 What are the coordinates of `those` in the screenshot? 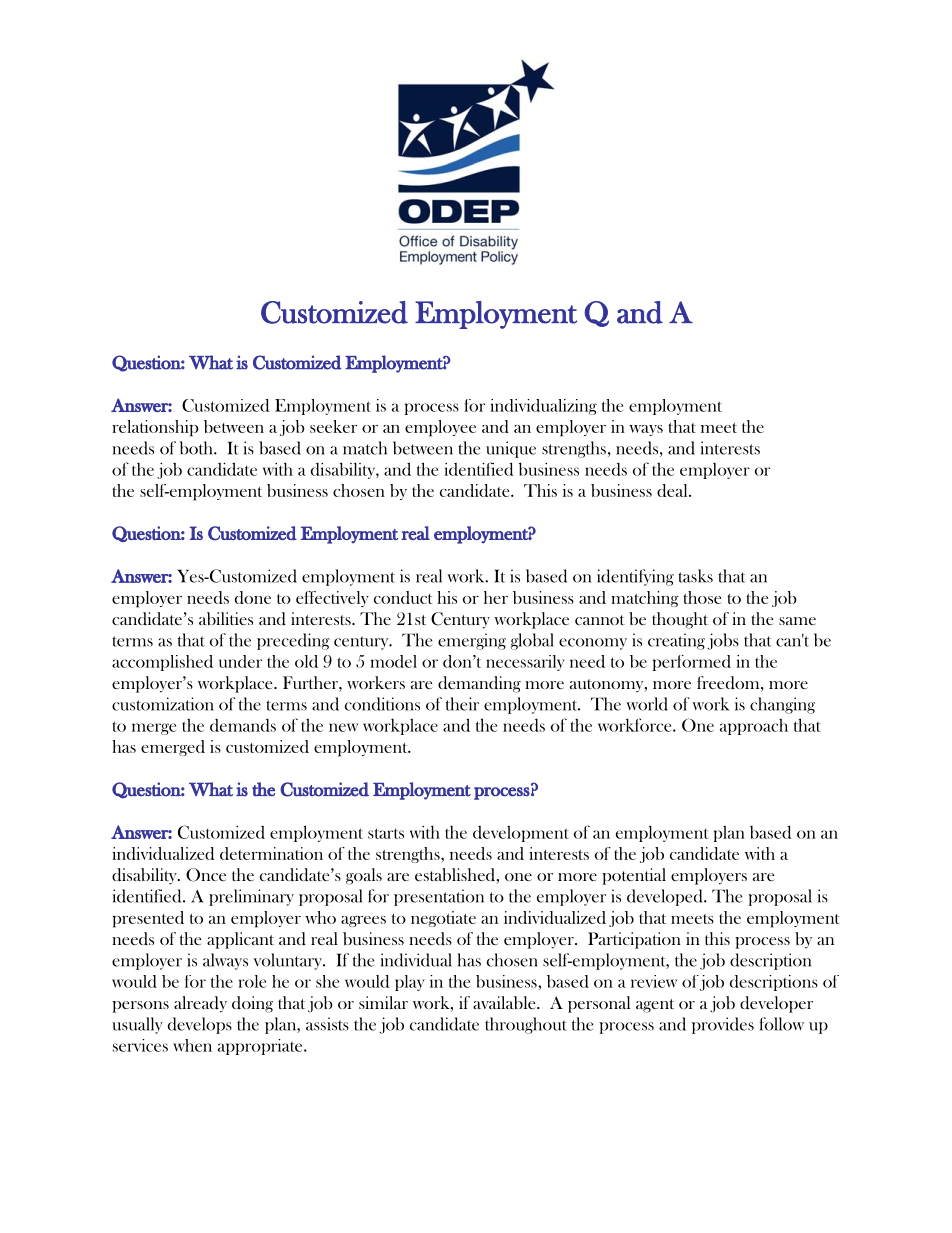 It's located at (702, 597).
